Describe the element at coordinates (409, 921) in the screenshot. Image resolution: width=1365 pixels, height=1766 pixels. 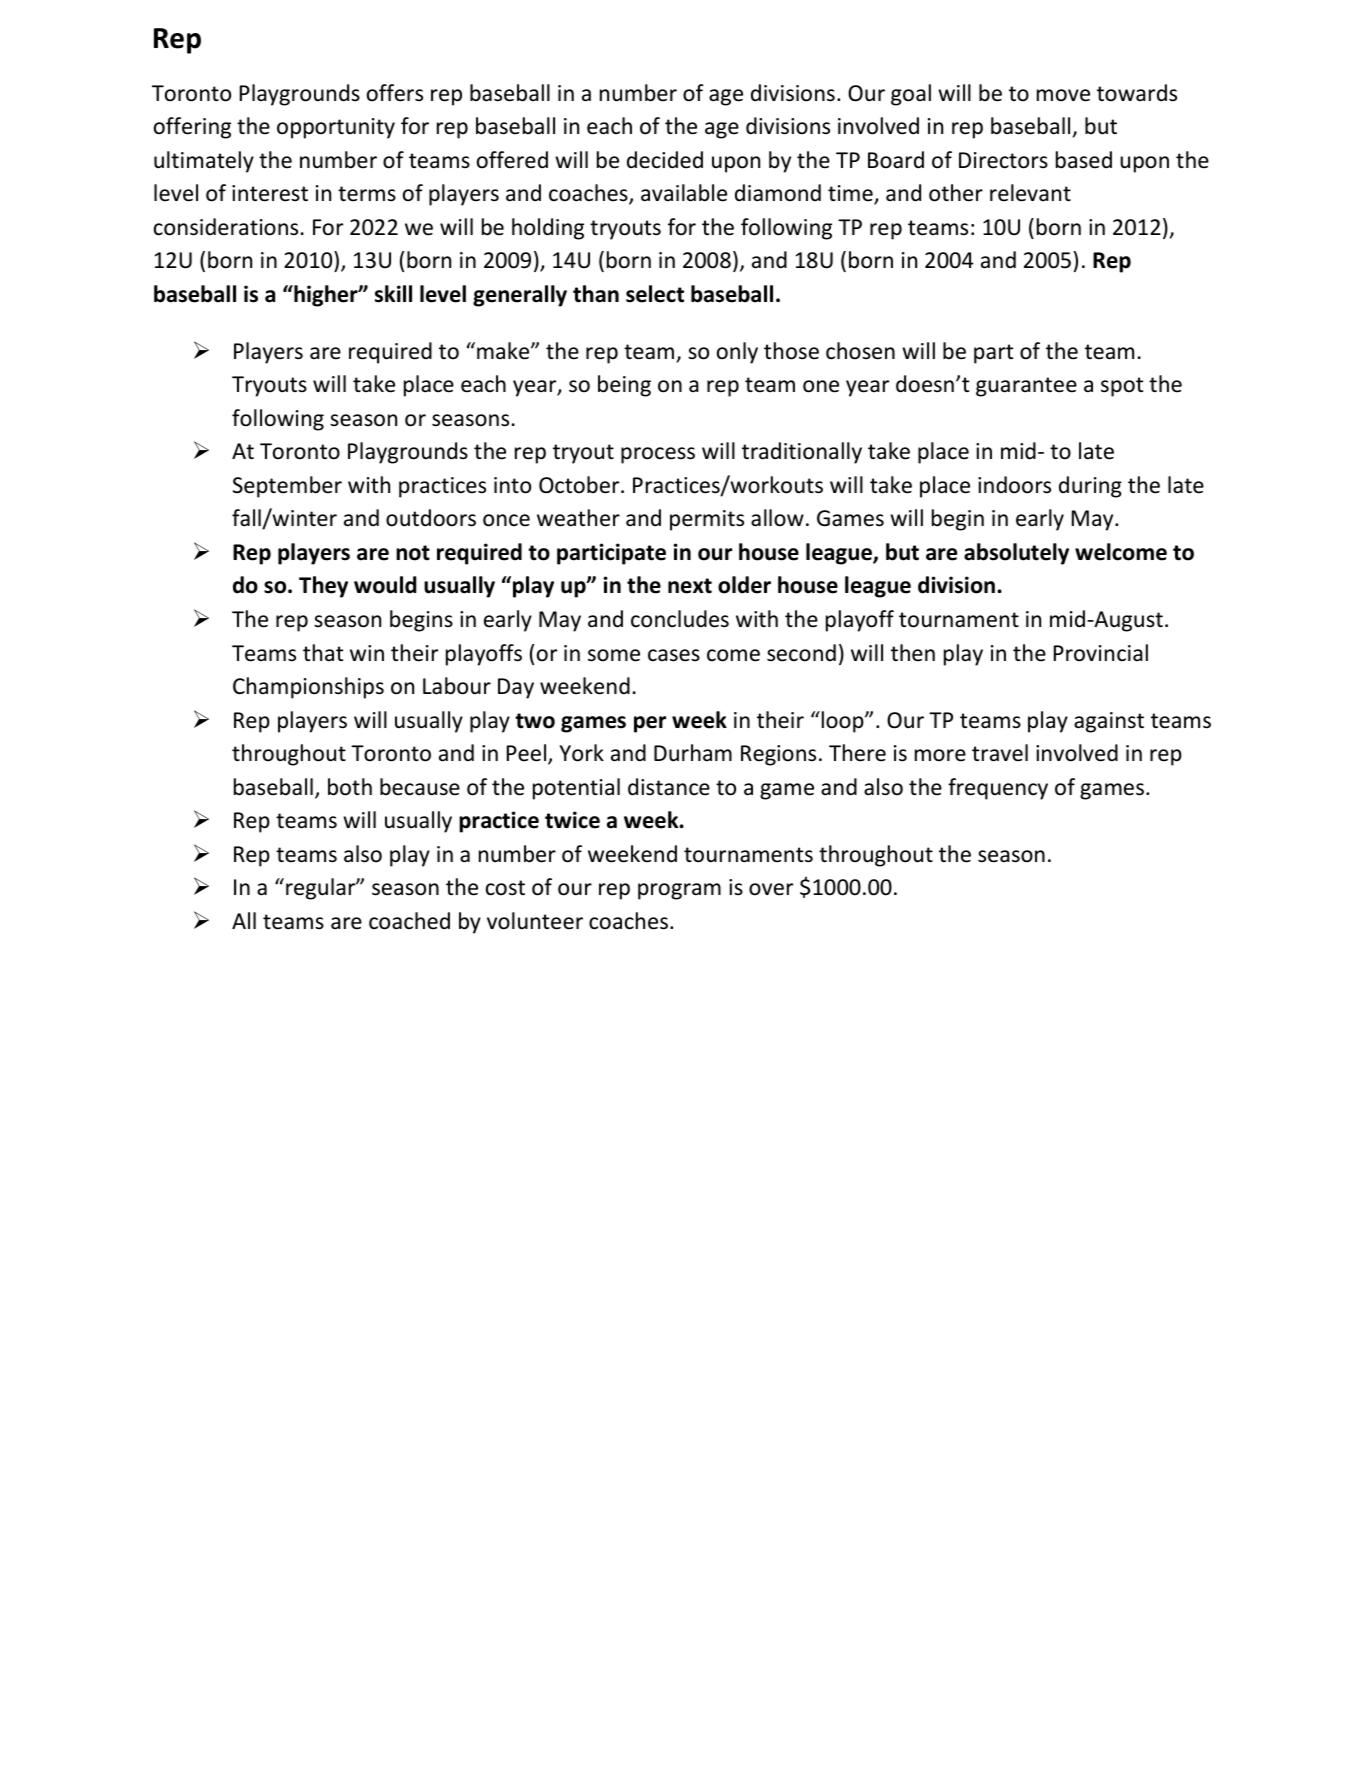
I see `coached` at that location.
